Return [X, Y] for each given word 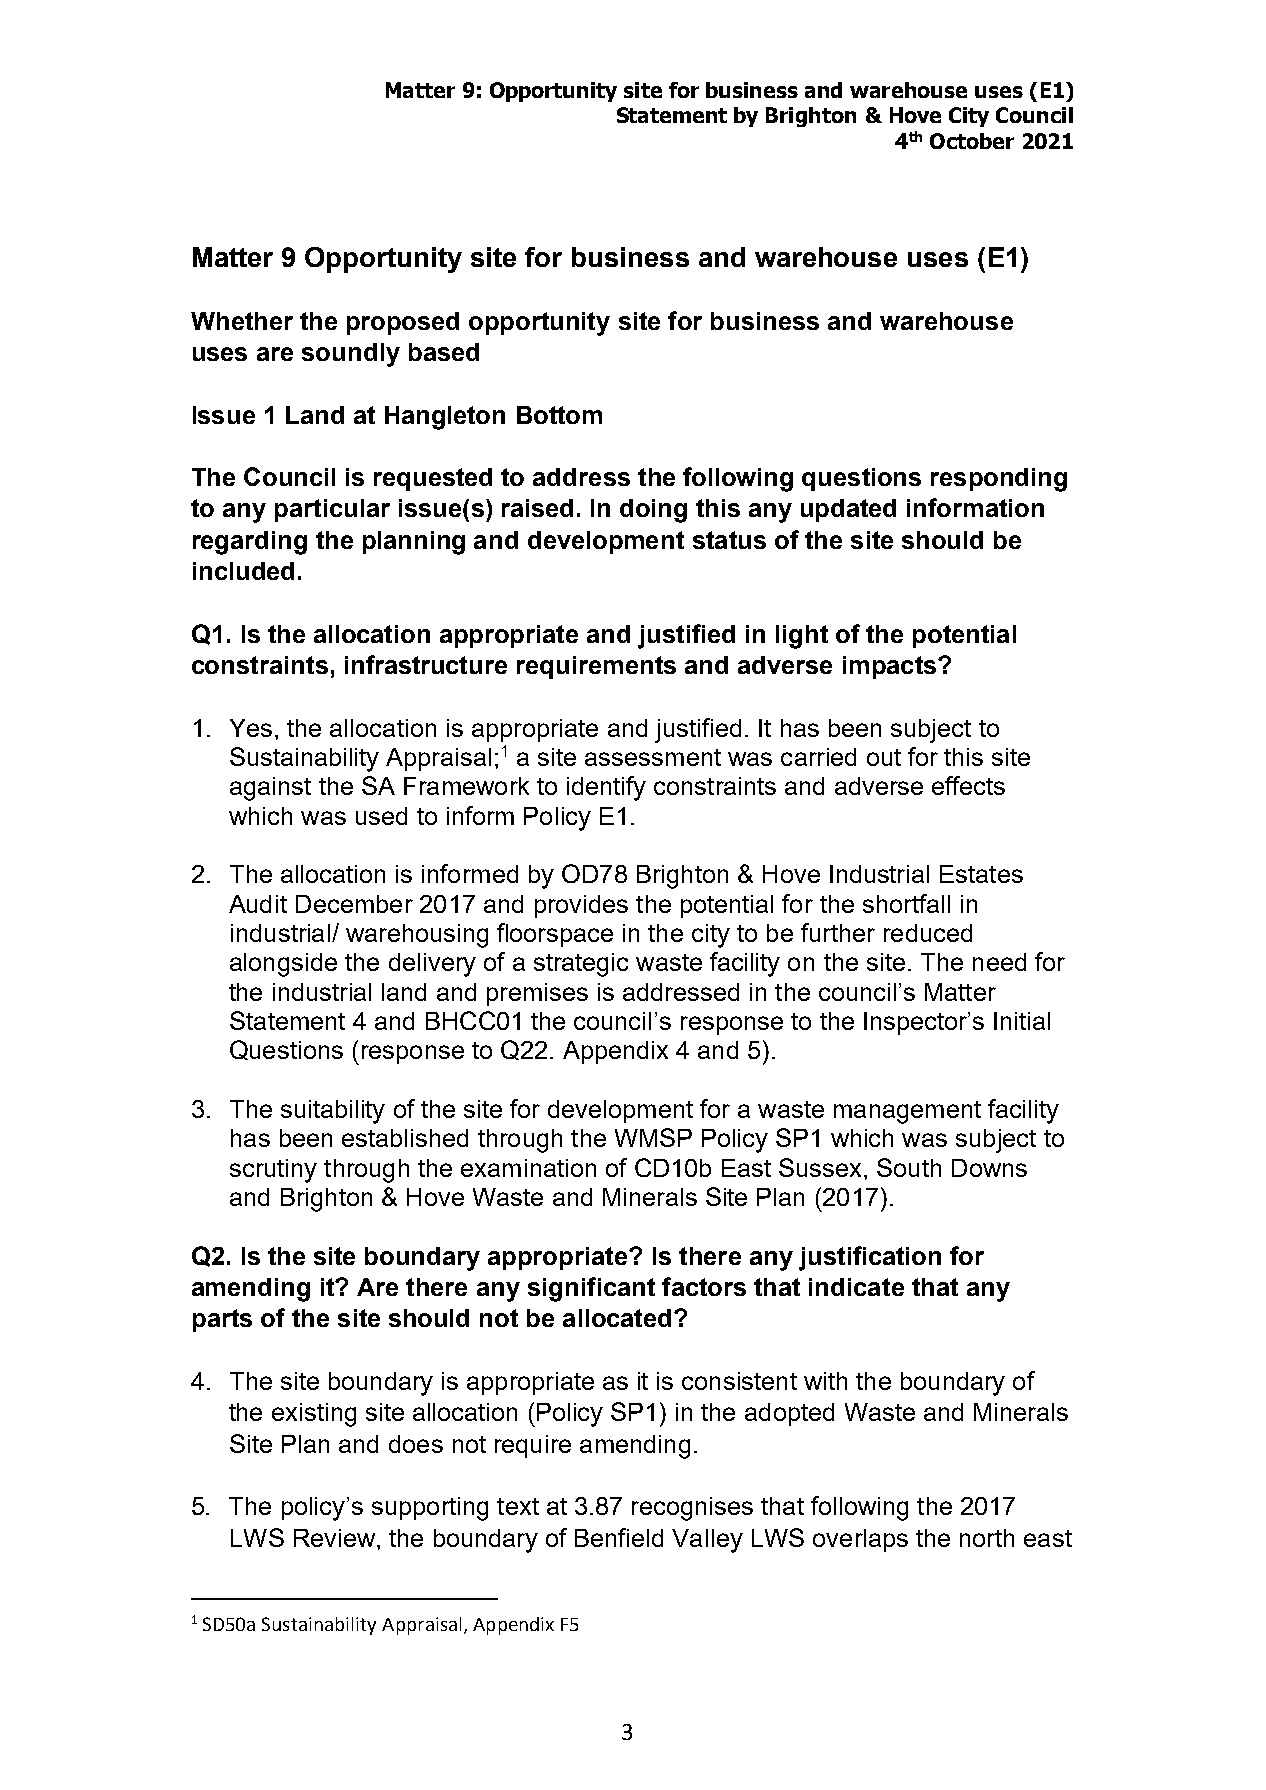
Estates [981, 874]
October [972, 141]
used [381, 816]
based [444, 352]
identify [606, 788]
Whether [242, 321]
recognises [692, 1509]
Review [336, 1538]
